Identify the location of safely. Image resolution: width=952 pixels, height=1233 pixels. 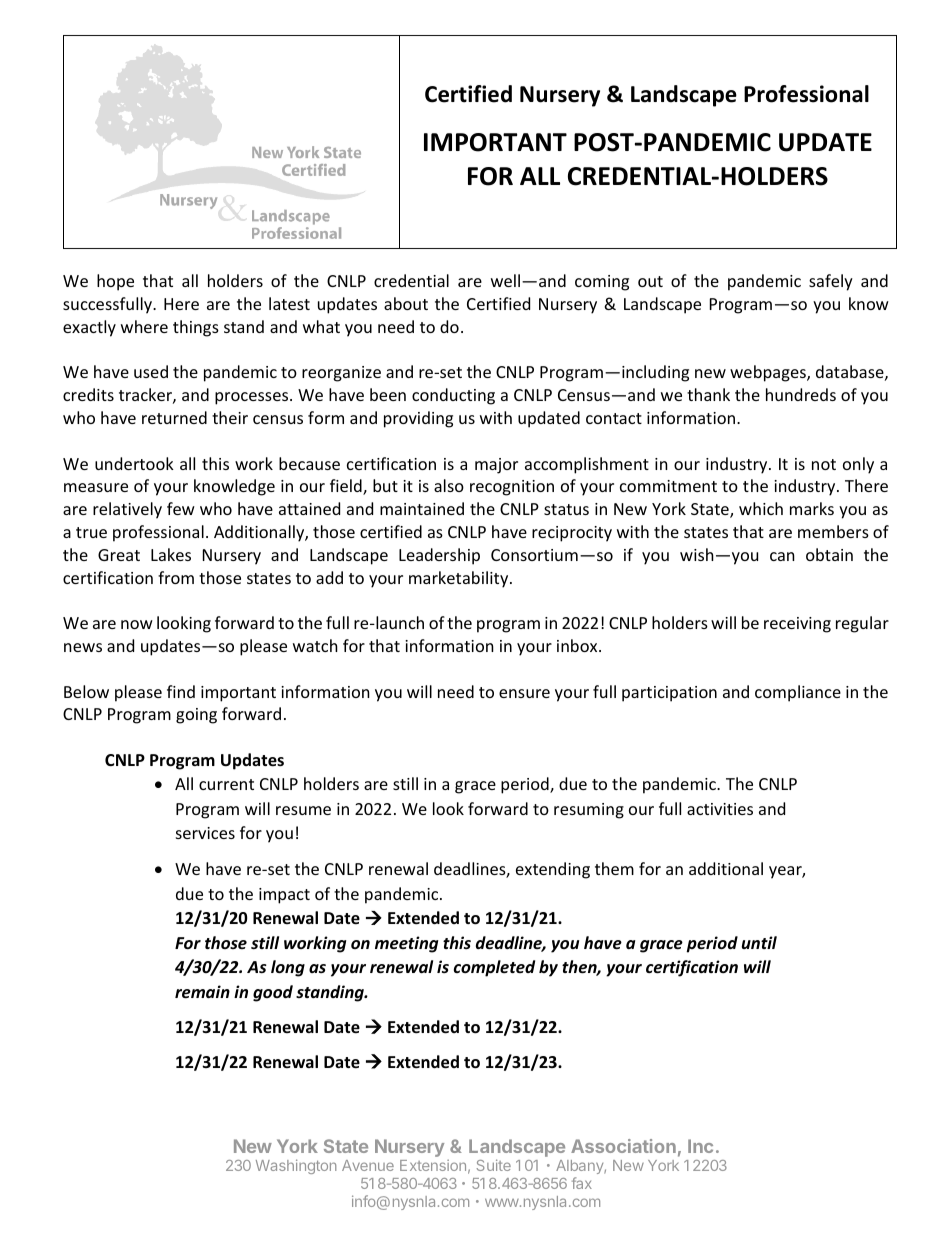
(831, 282).
